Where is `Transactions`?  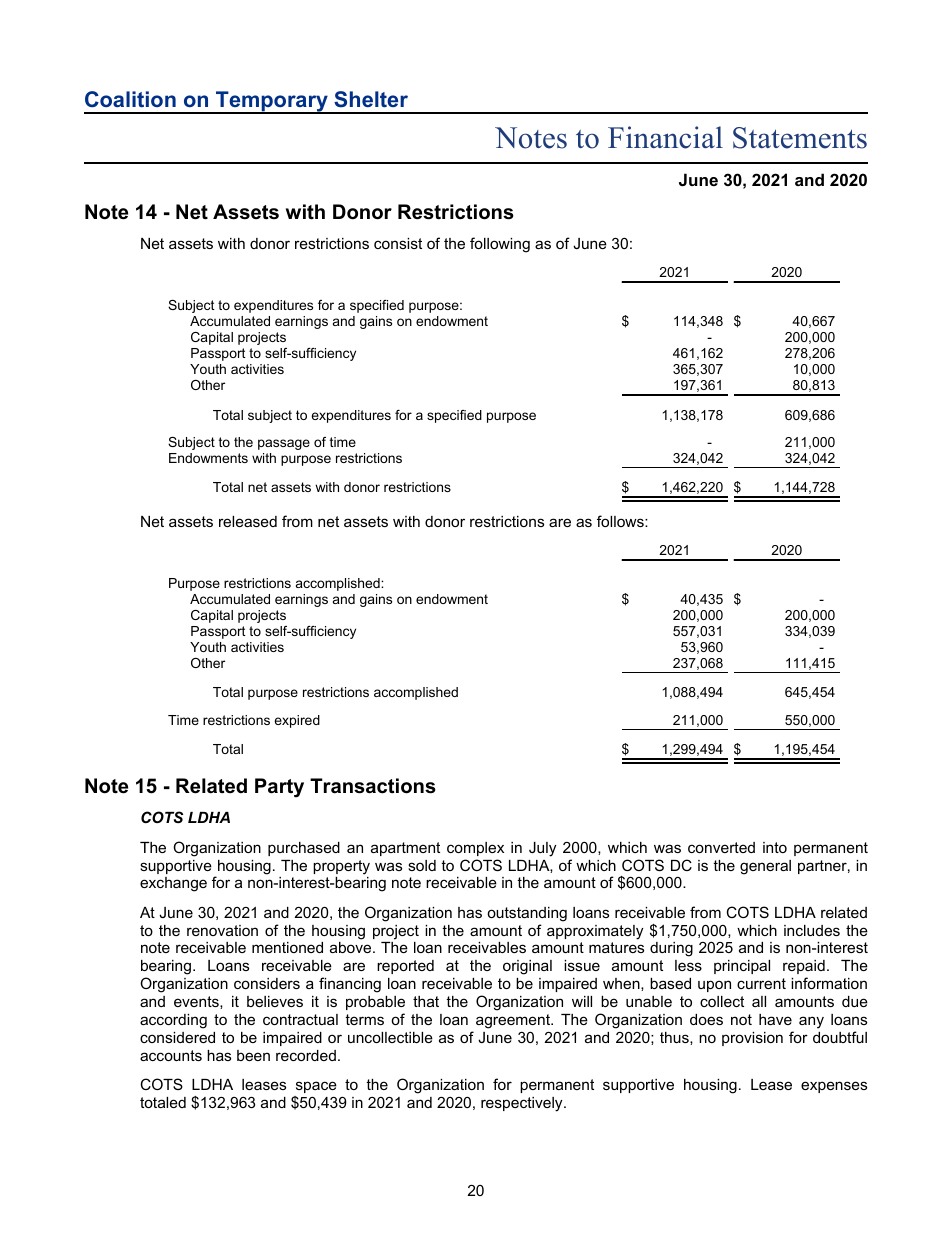
Transactions is located at coordinates (373, 786).
